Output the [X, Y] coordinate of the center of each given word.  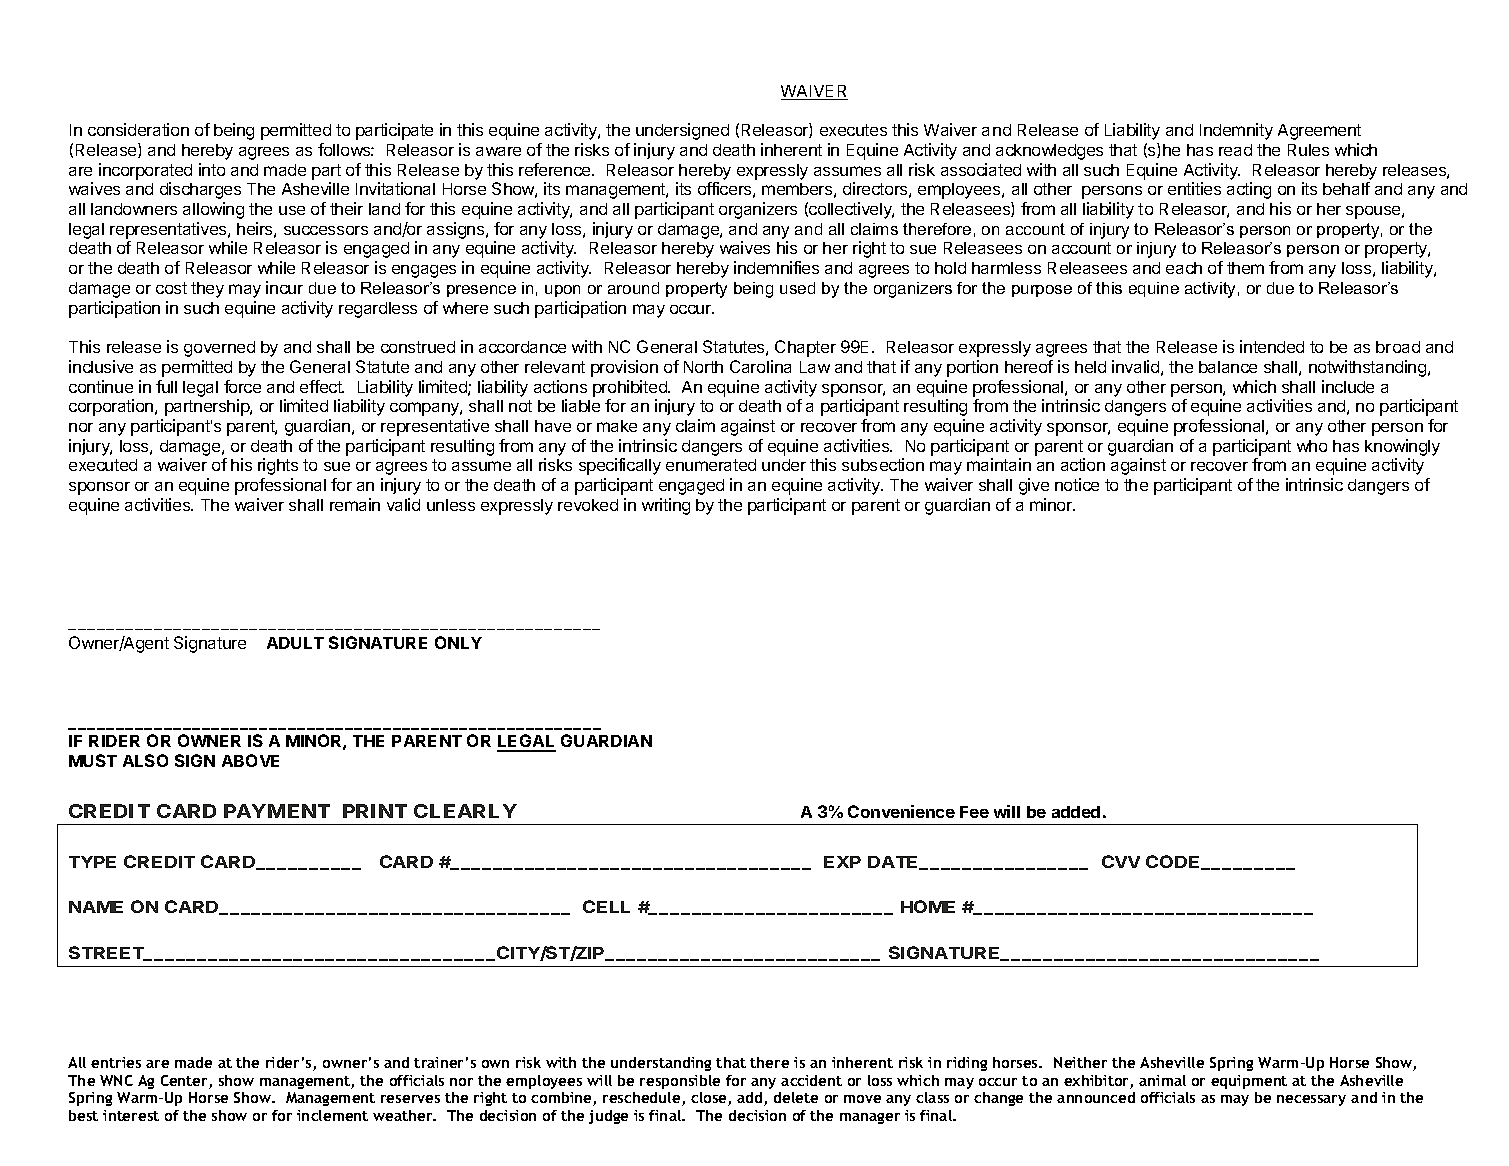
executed [103, 465]
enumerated [711, 465]
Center [185, 1082]
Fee [974, 812]
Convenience [901, 811]
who [1312, 446]
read [1235, 150]
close [710, 1099]
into [212, 169]
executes [853, 130]
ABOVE [250, 760]
